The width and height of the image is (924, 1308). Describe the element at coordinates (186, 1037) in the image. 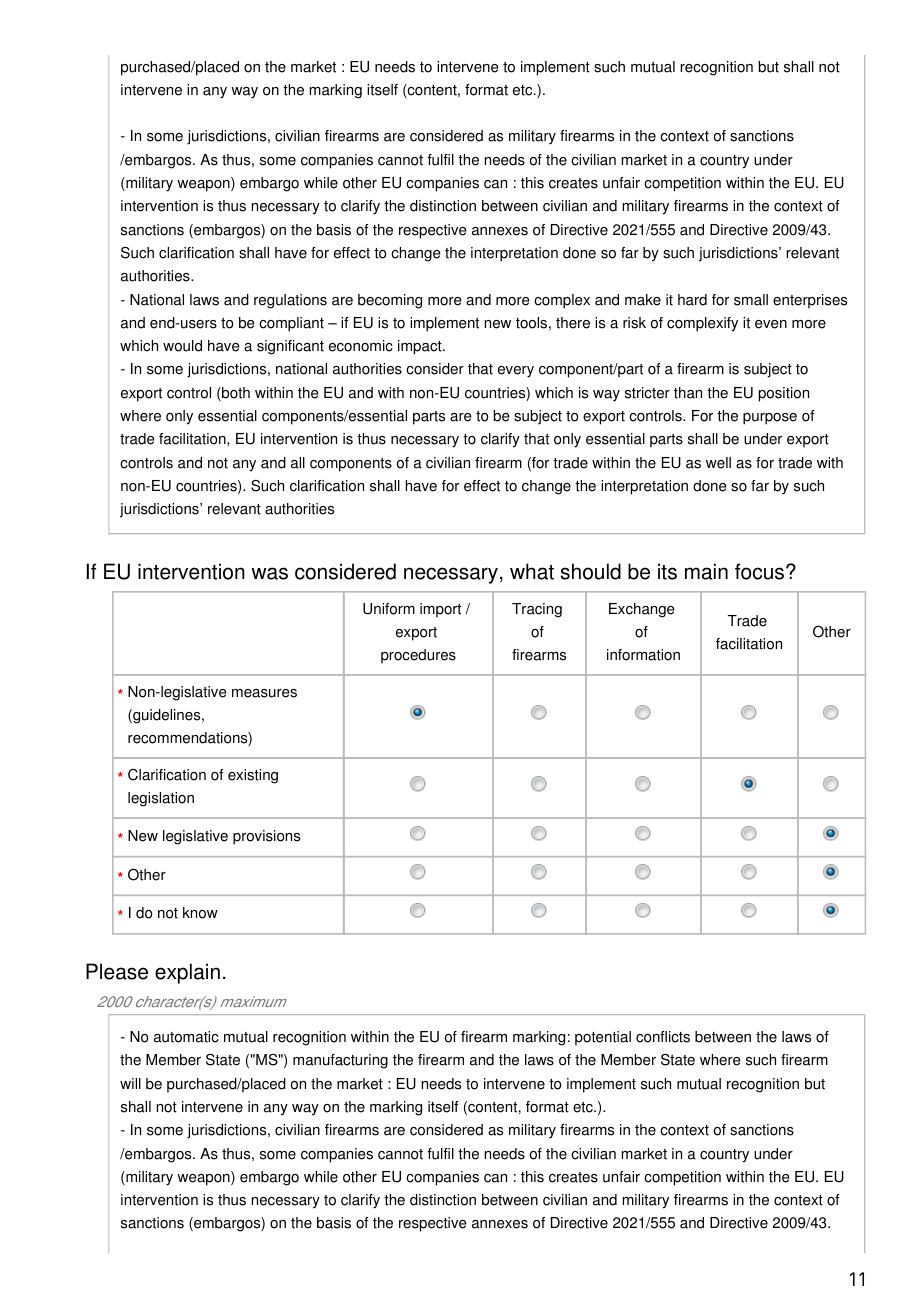

I see `automatic` at that location.
